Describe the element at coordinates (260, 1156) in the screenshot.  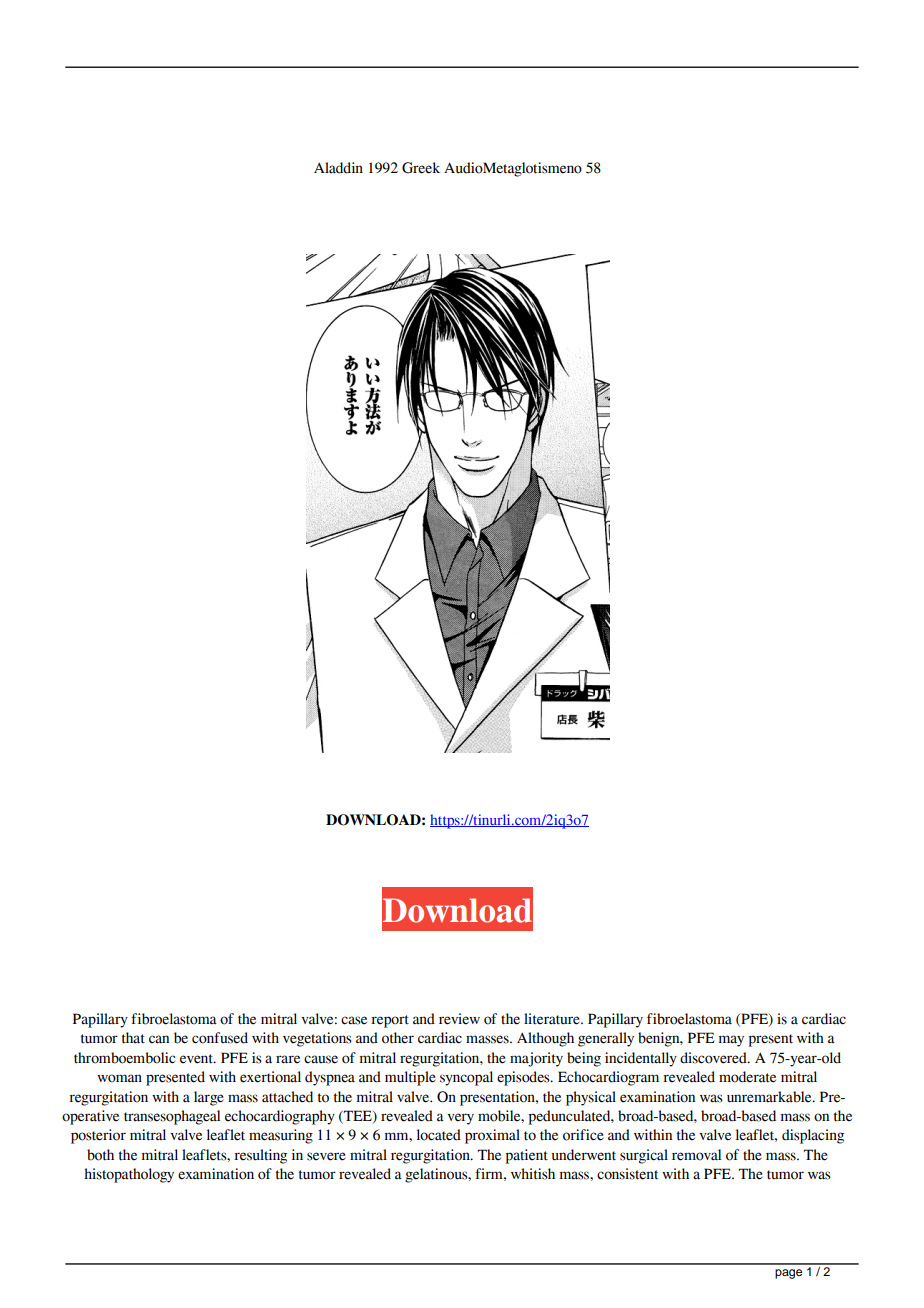
I see `resulting` at that location.
